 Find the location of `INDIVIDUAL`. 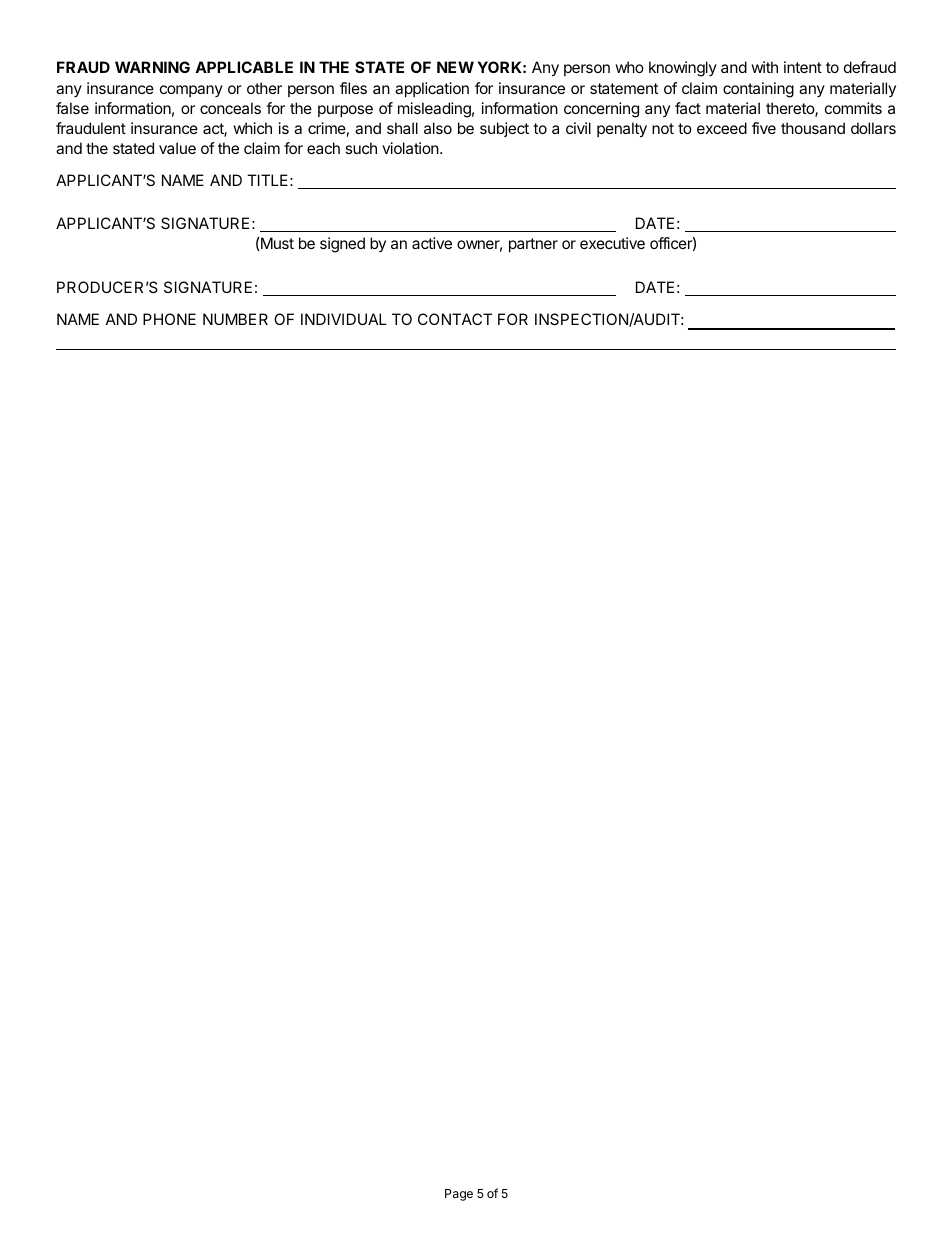

INDIVIDUAL is located at coordinates (344, 319).
